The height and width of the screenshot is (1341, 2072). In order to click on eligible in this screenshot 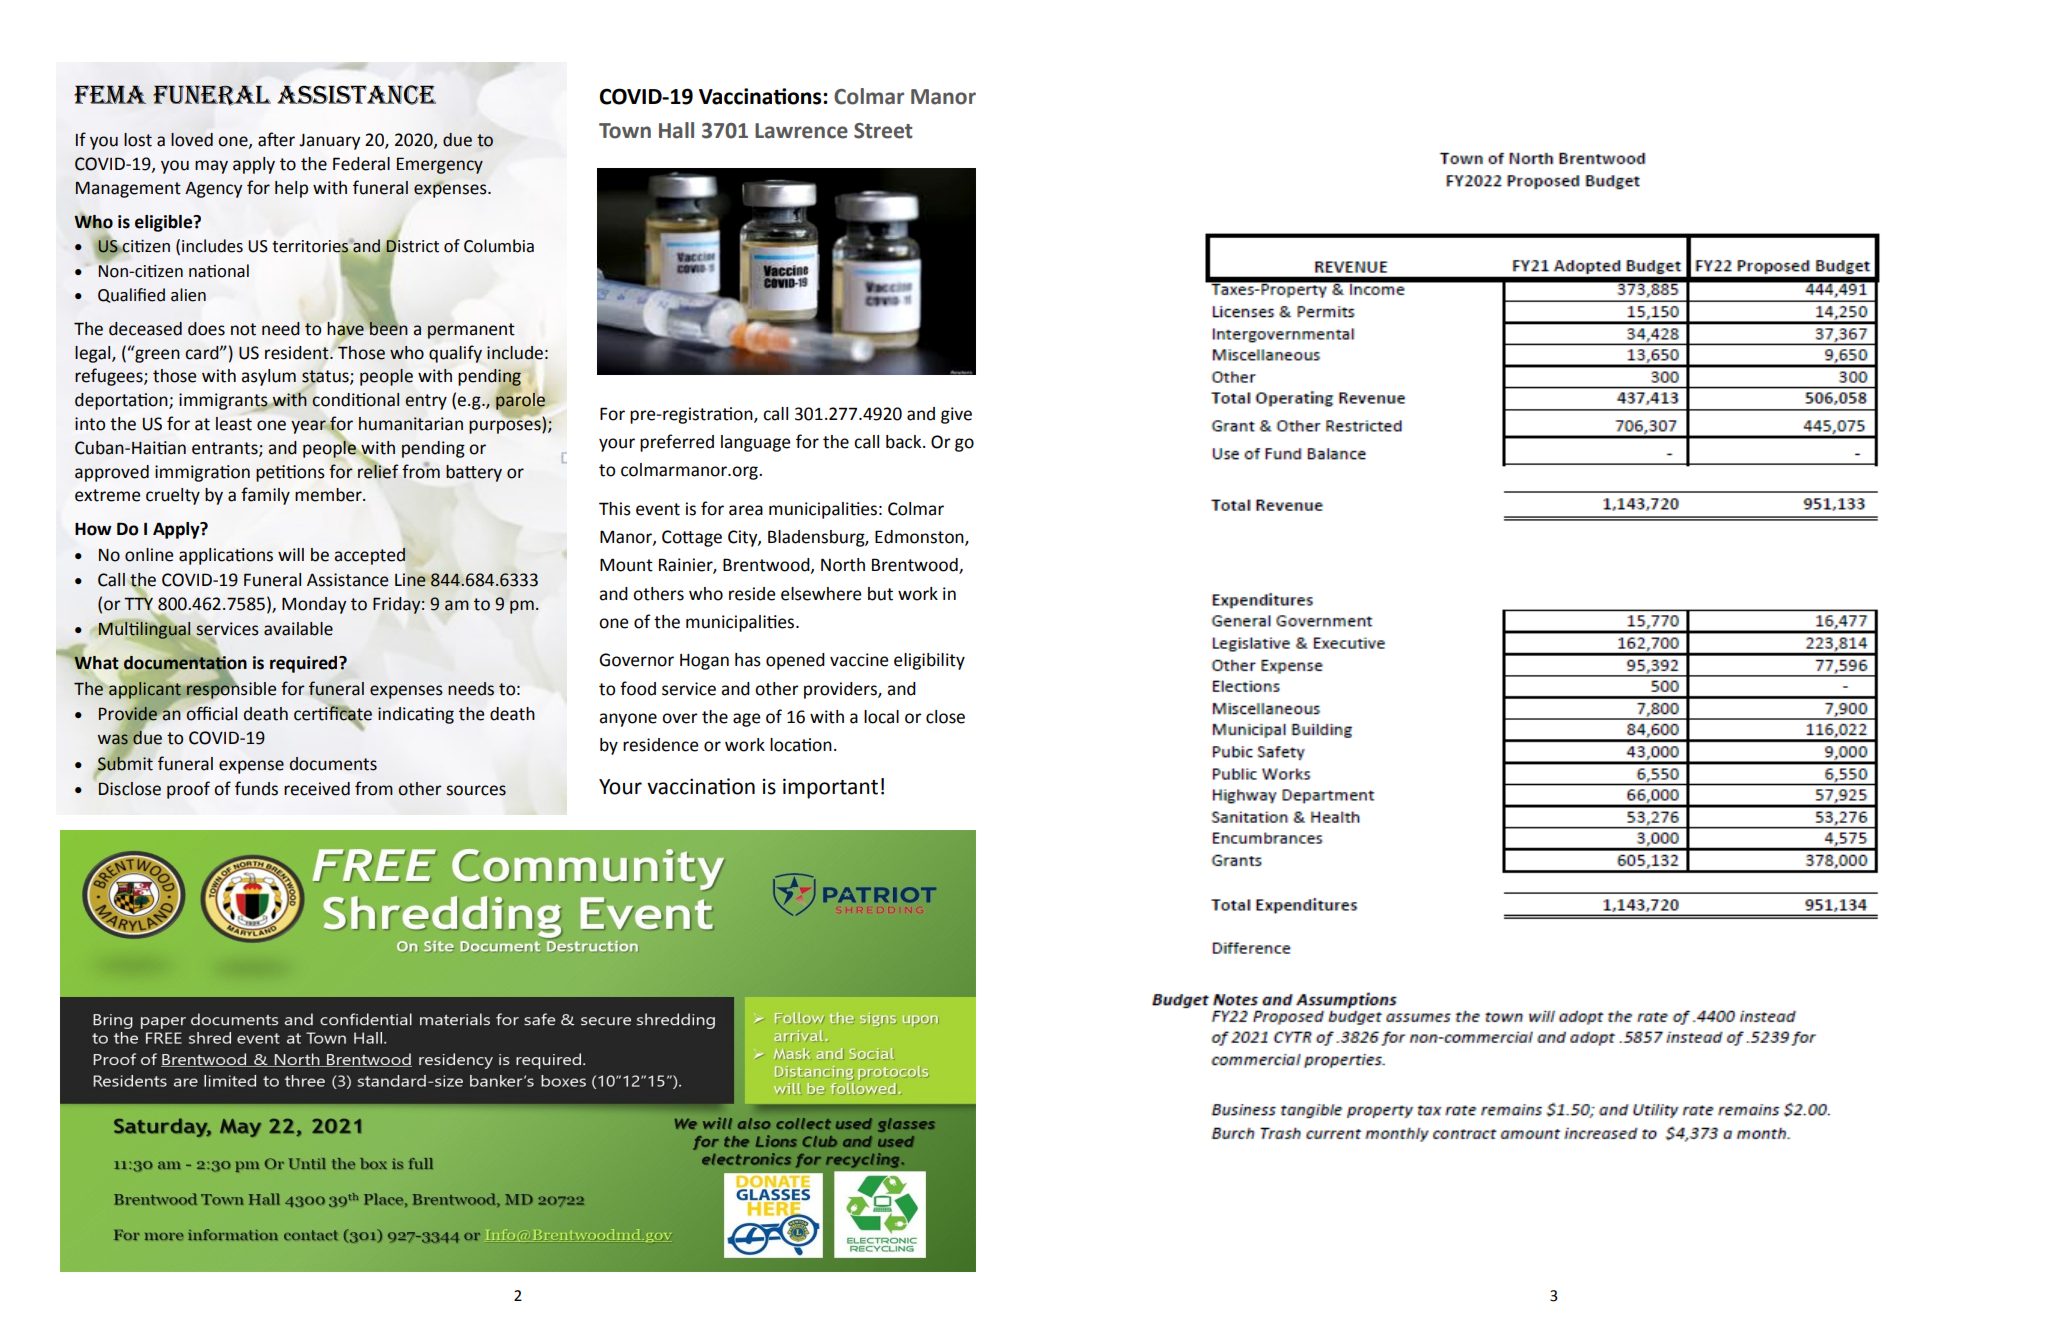, I will do `click(165, 223)`.
